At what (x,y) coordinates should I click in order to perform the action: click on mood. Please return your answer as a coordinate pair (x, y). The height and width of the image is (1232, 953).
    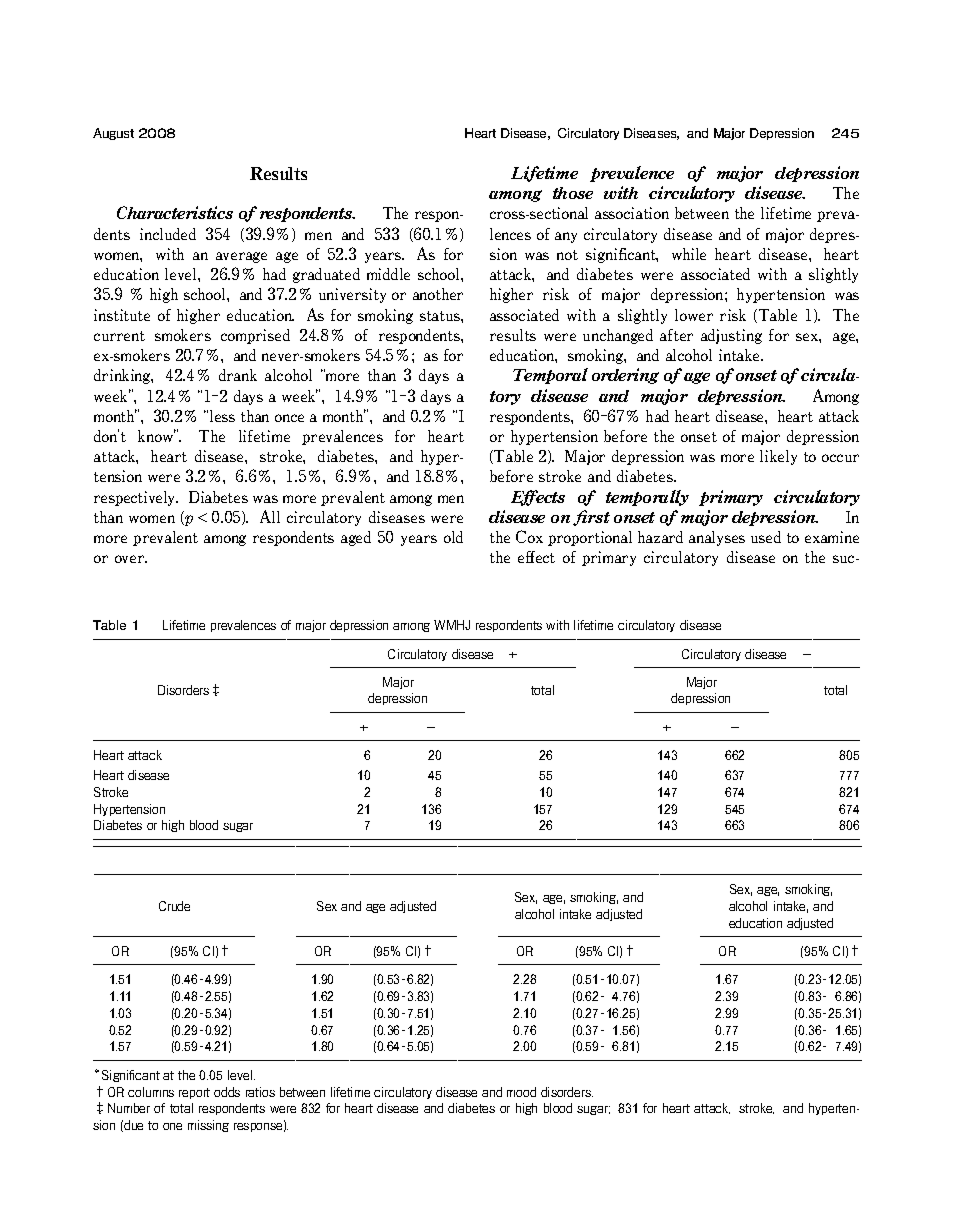
    Looking at the image, I should click on (521, 1092).
